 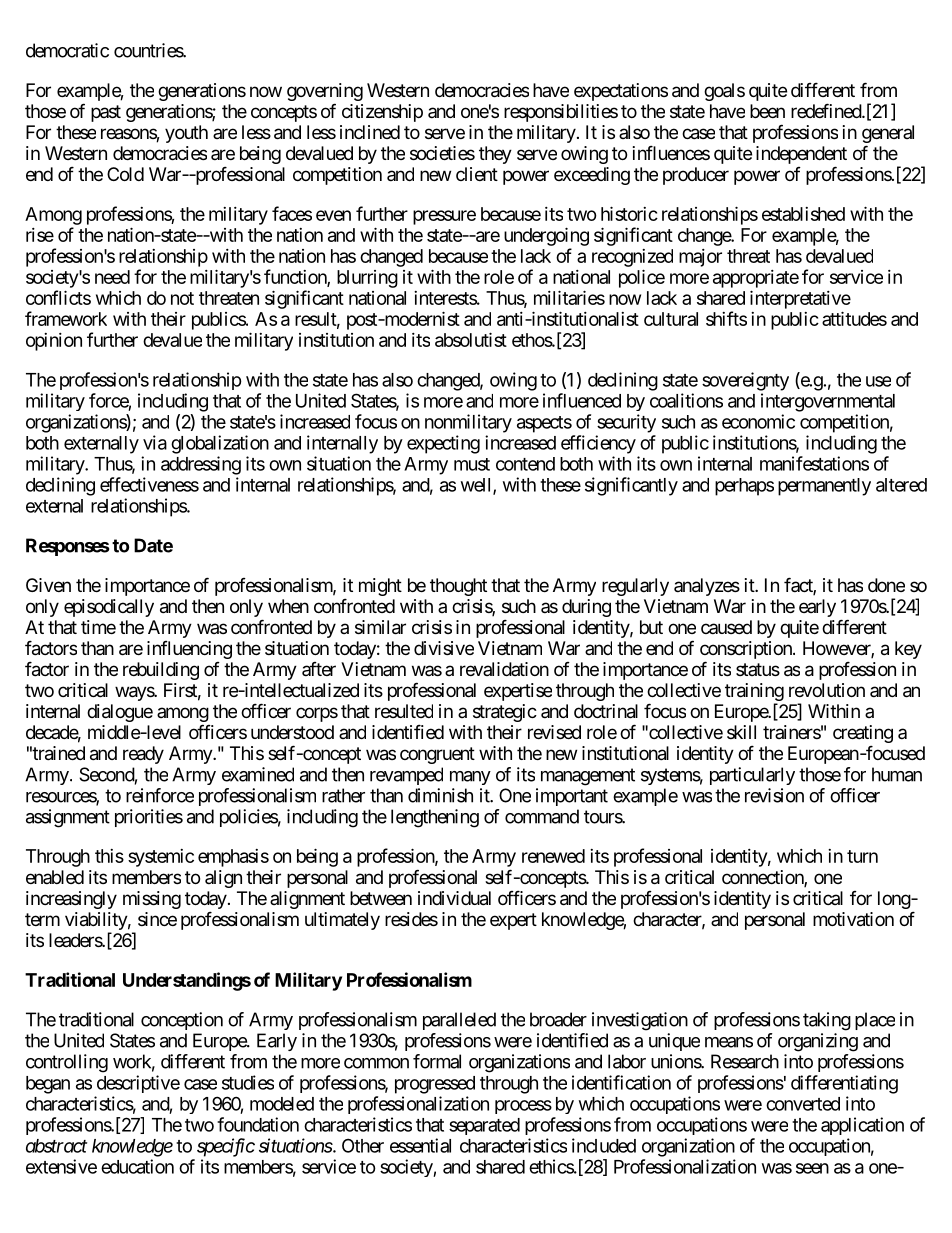 What do you see at coordinates (471, 339) in the screenshot?
I see `absolutist` at bounding box center [471, 339].
